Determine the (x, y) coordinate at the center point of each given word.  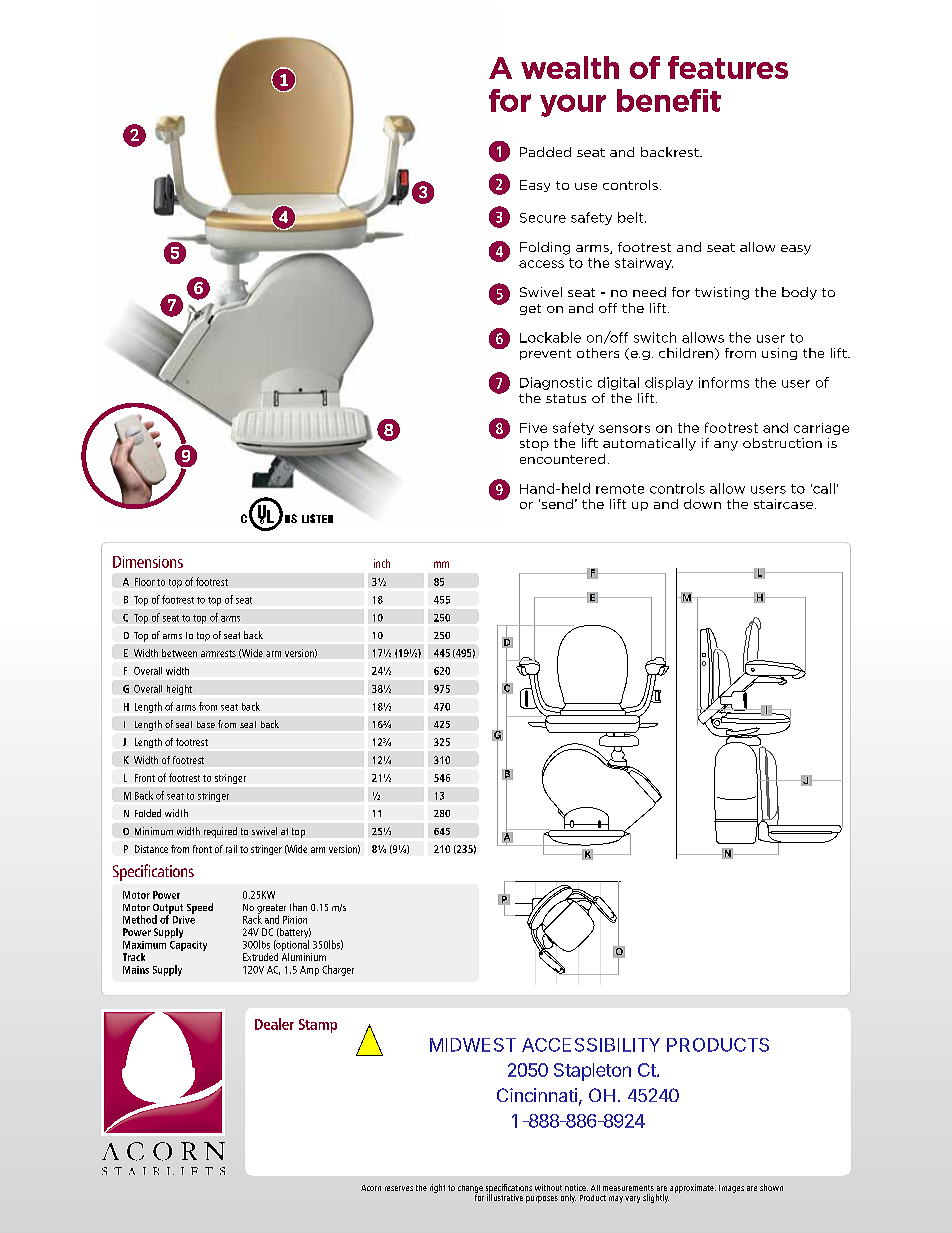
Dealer (274, 1024)
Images (731, 1189)
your (573, 105)
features (728, 67)
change (470, 1190)
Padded (545, 152)
